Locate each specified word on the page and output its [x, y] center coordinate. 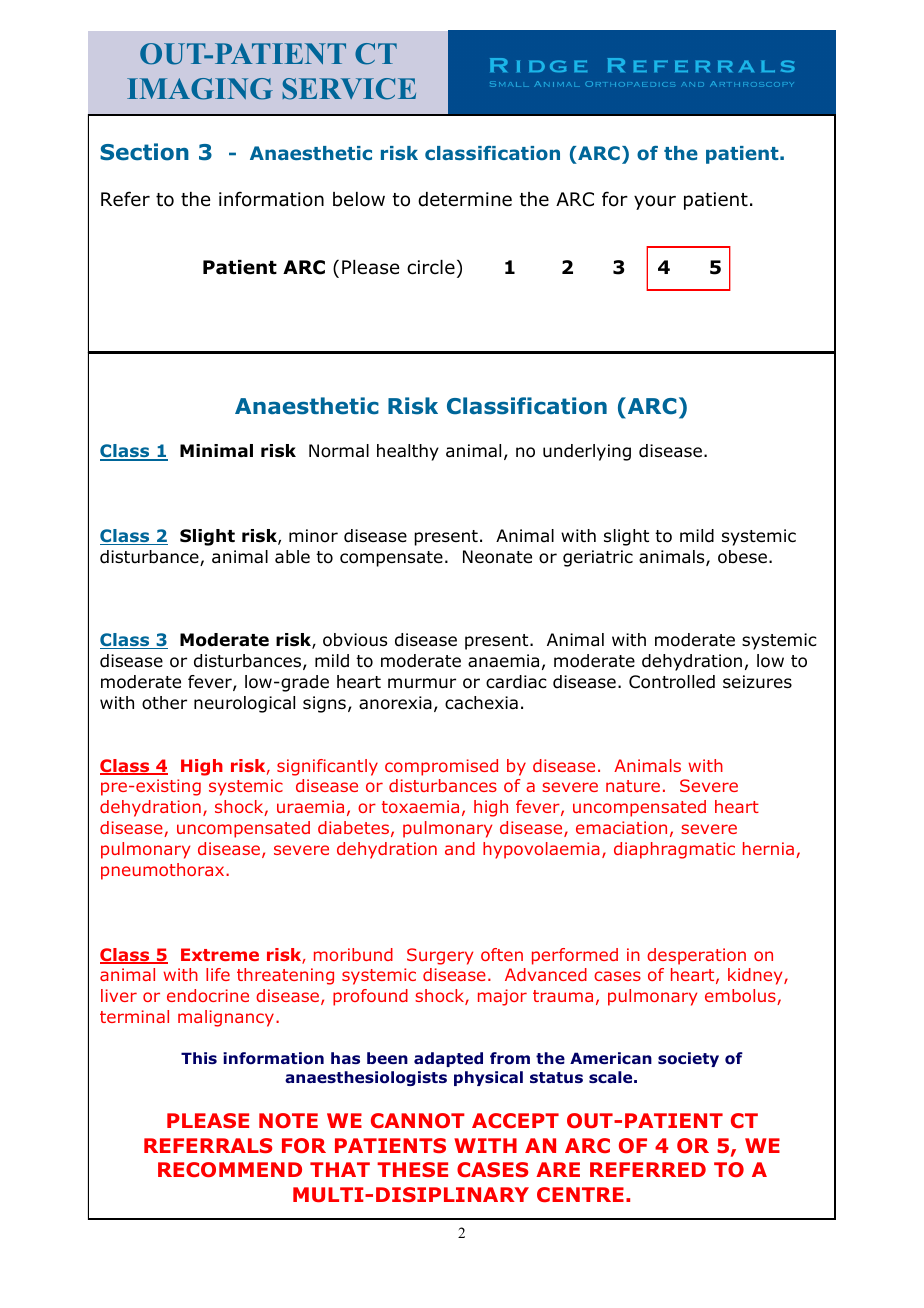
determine [465, 199]
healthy [408, 452]
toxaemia [420, 806]
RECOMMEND [230, 1169]
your [655, 202]
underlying [587, 452]
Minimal [216, 451]
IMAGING [200, 89]
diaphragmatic [674, 850]
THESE [412, 1169]
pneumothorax [164, 871]
